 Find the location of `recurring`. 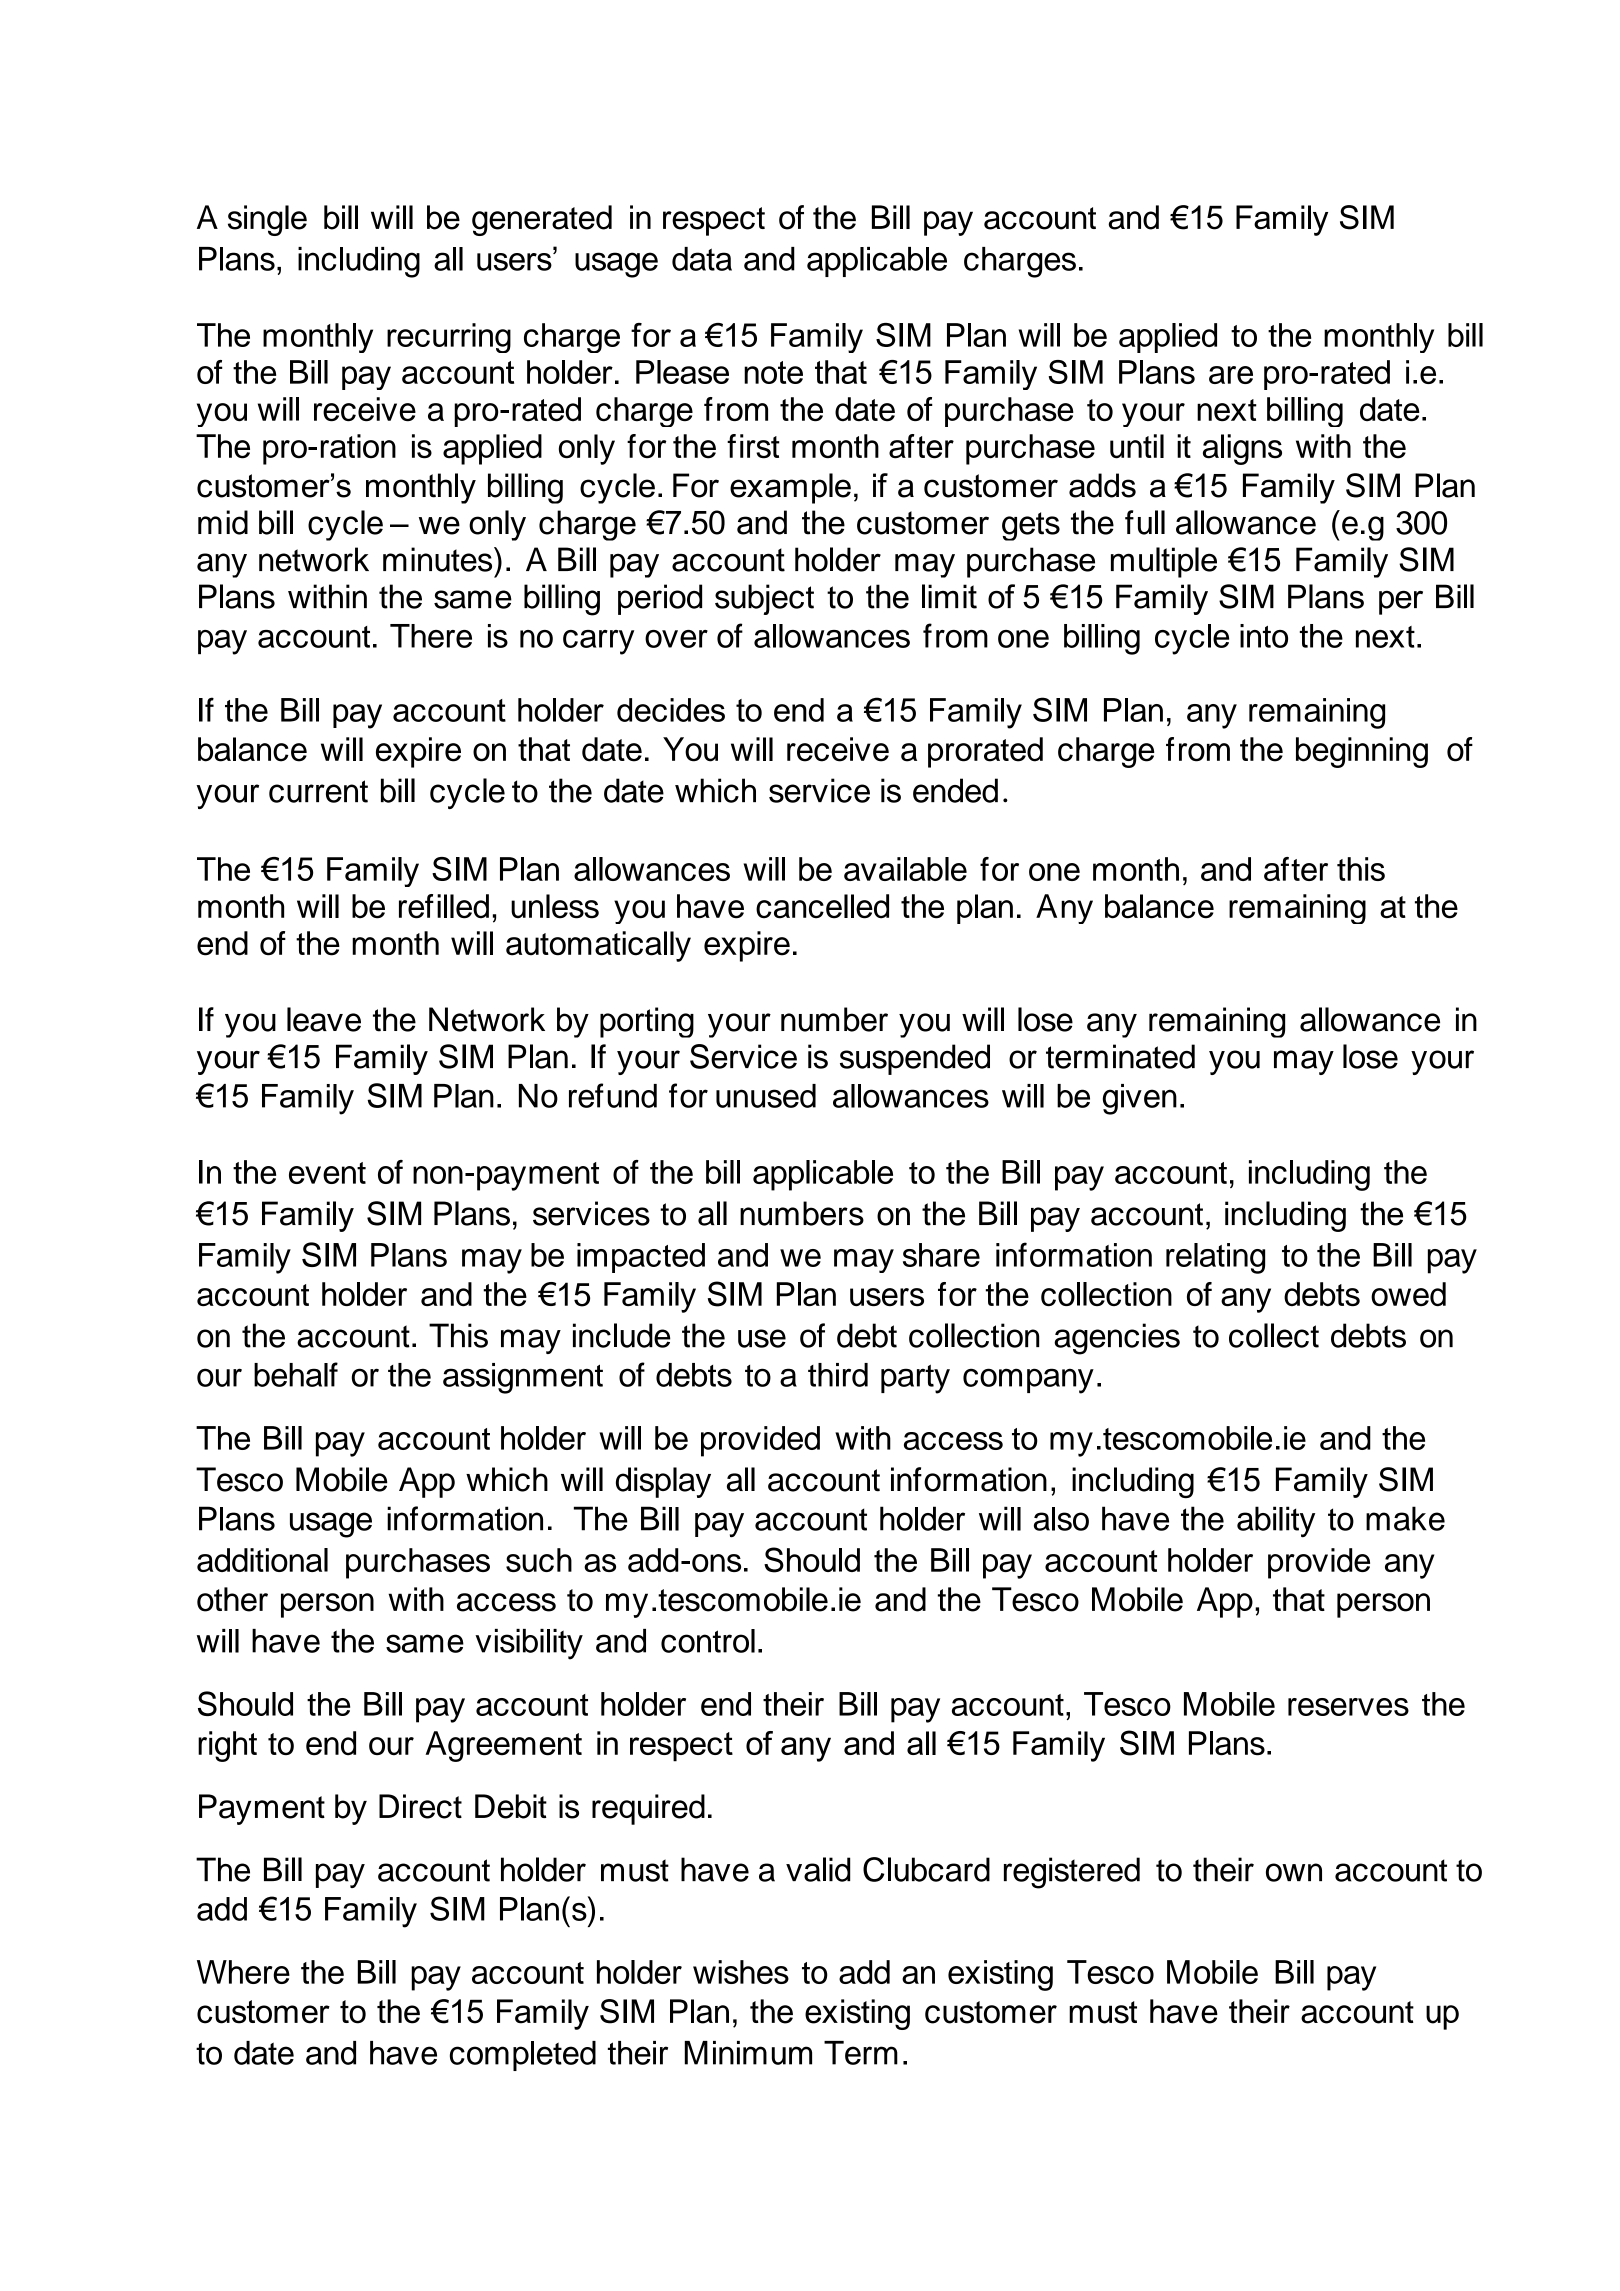

recurring is located at coordinates (449, 338).
